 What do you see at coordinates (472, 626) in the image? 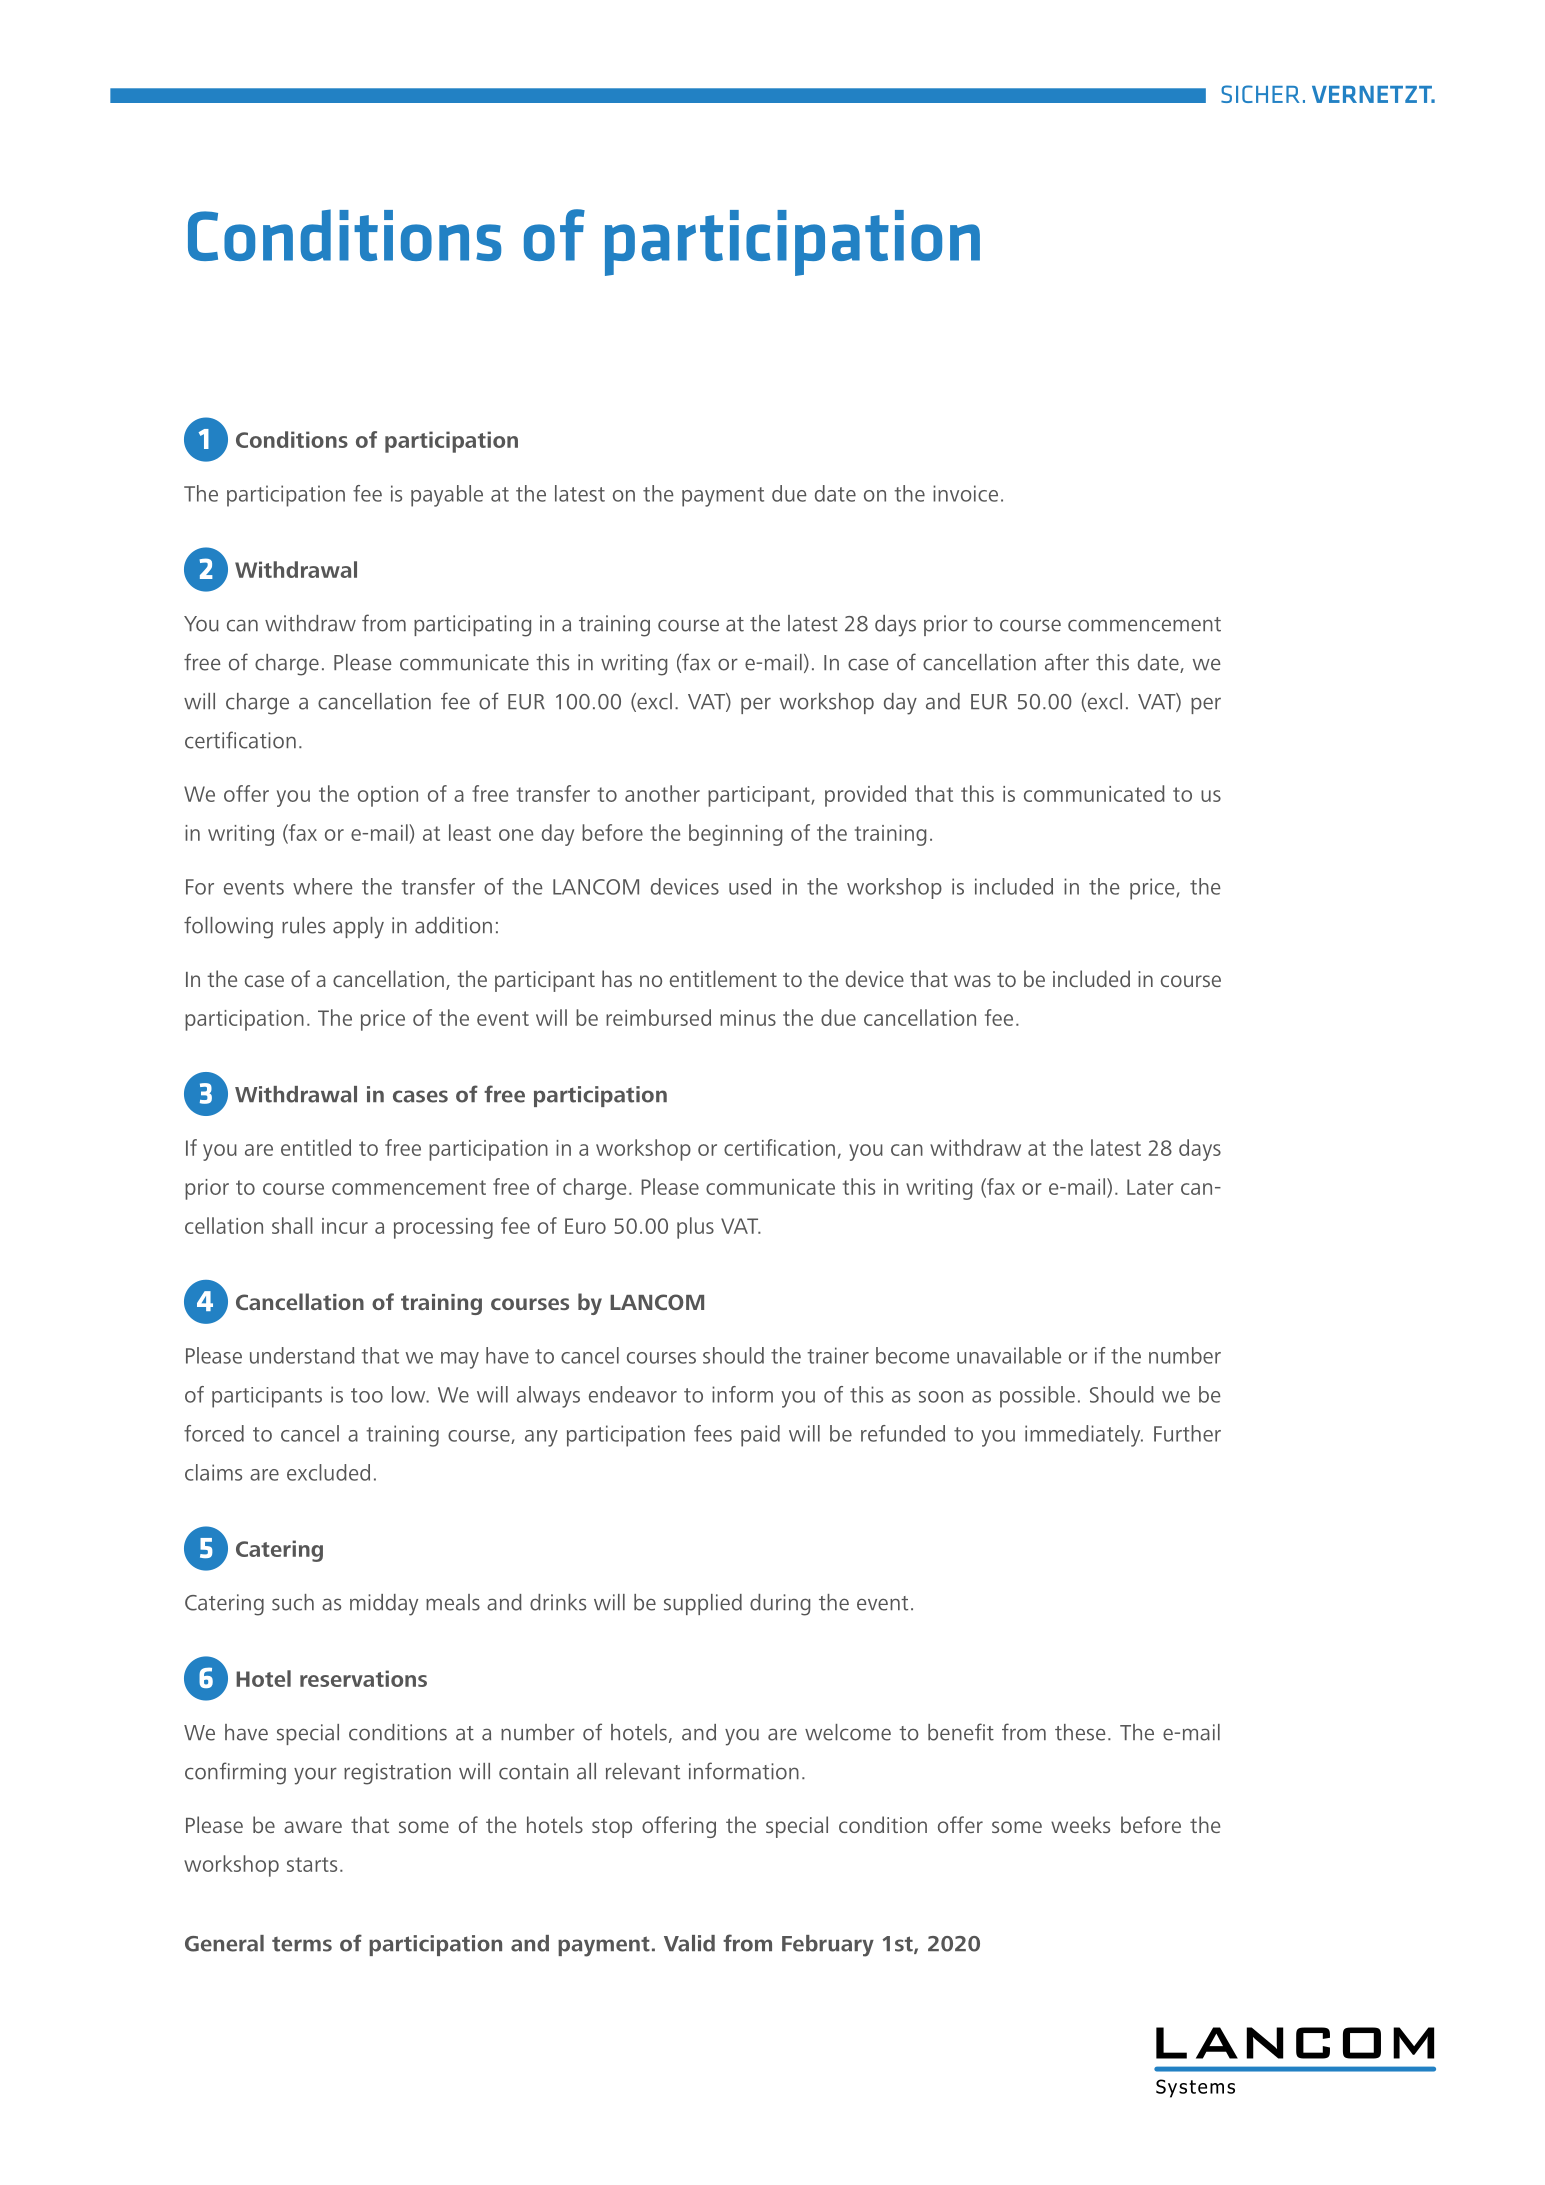
I see `participating` at bounding box center [472, 626].
